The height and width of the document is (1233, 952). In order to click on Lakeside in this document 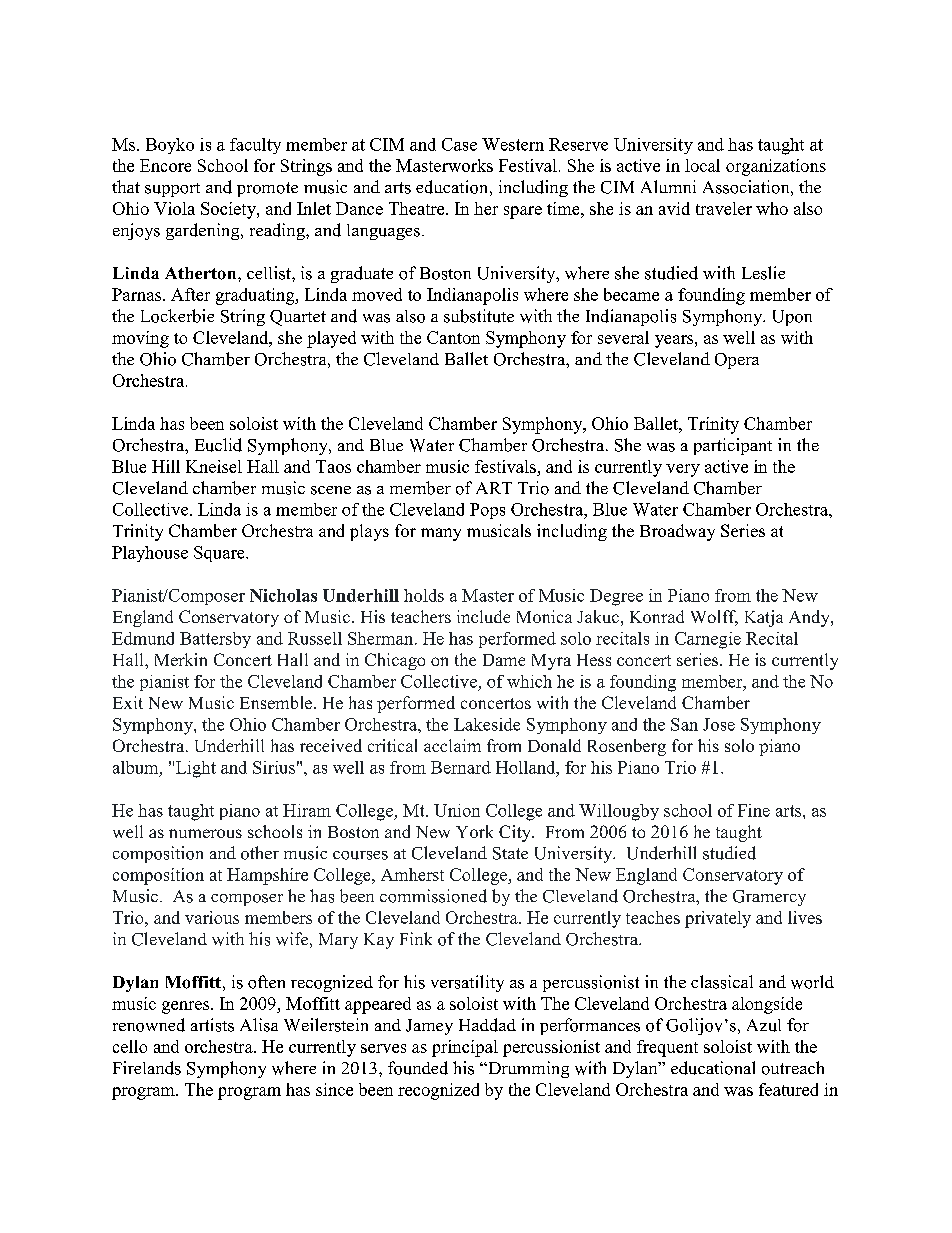, I will do `click(487, 724)`.
